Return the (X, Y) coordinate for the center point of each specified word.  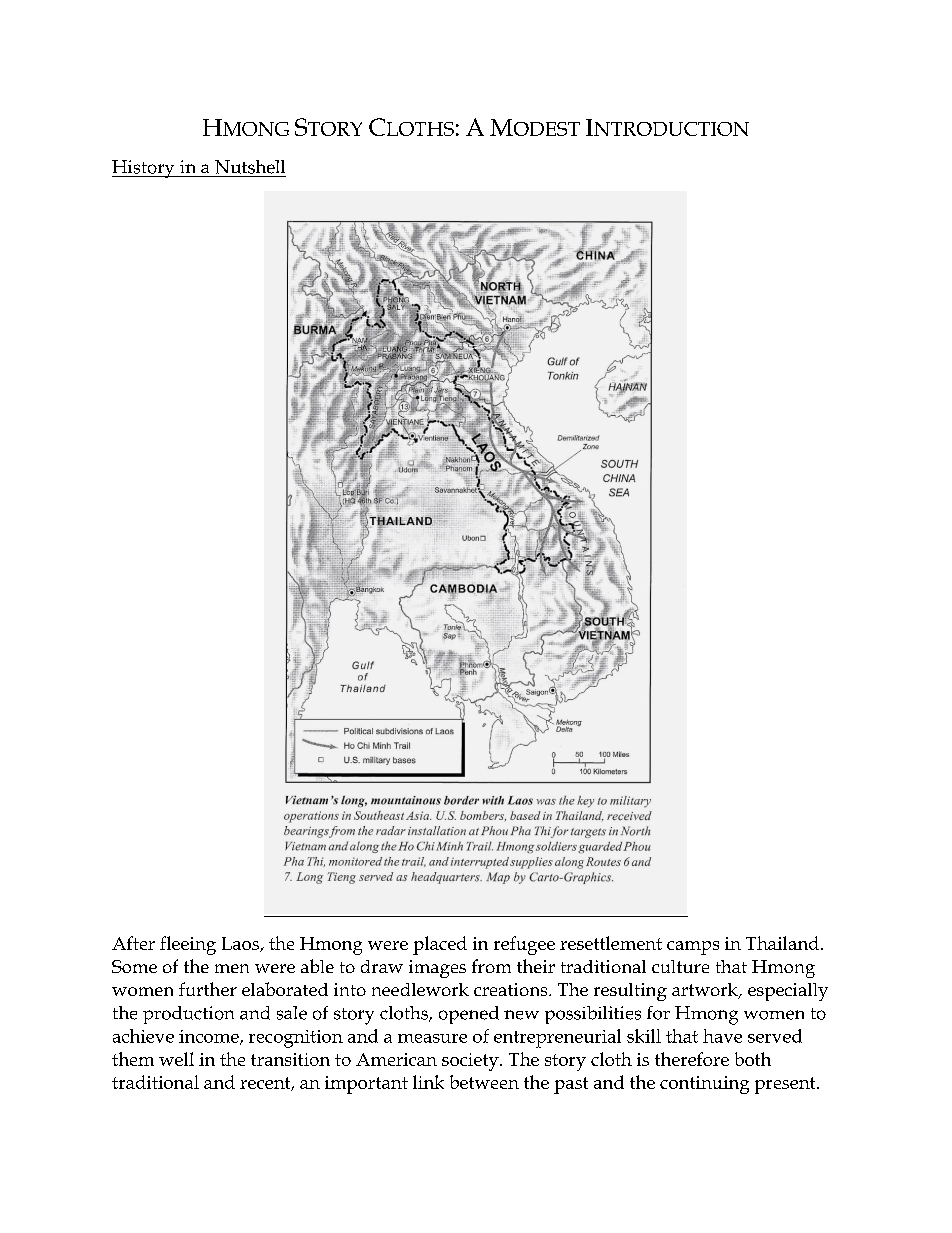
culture (680, 966)
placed (440, 945)
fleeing (188, 945)
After (133, 943)
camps (693, 948)
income (210, 1037)
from (491, 966)
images (437, 969)
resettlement (611, 943)
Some (134, 966)
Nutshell (250, 167)
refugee (524, 945)
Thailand (782, 943)
